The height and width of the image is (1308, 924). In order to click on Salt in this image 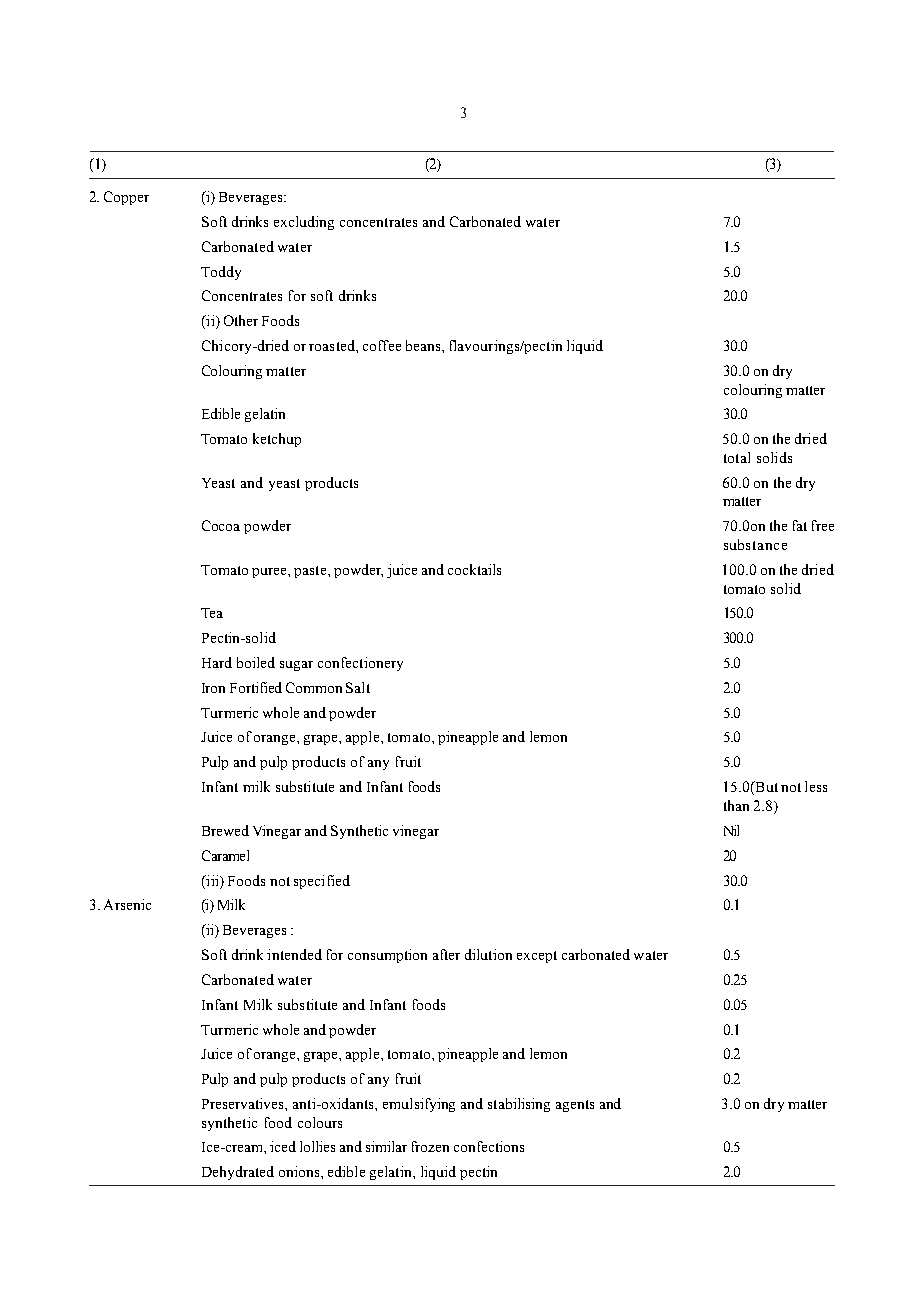, I will do `click(358, 687)`.
